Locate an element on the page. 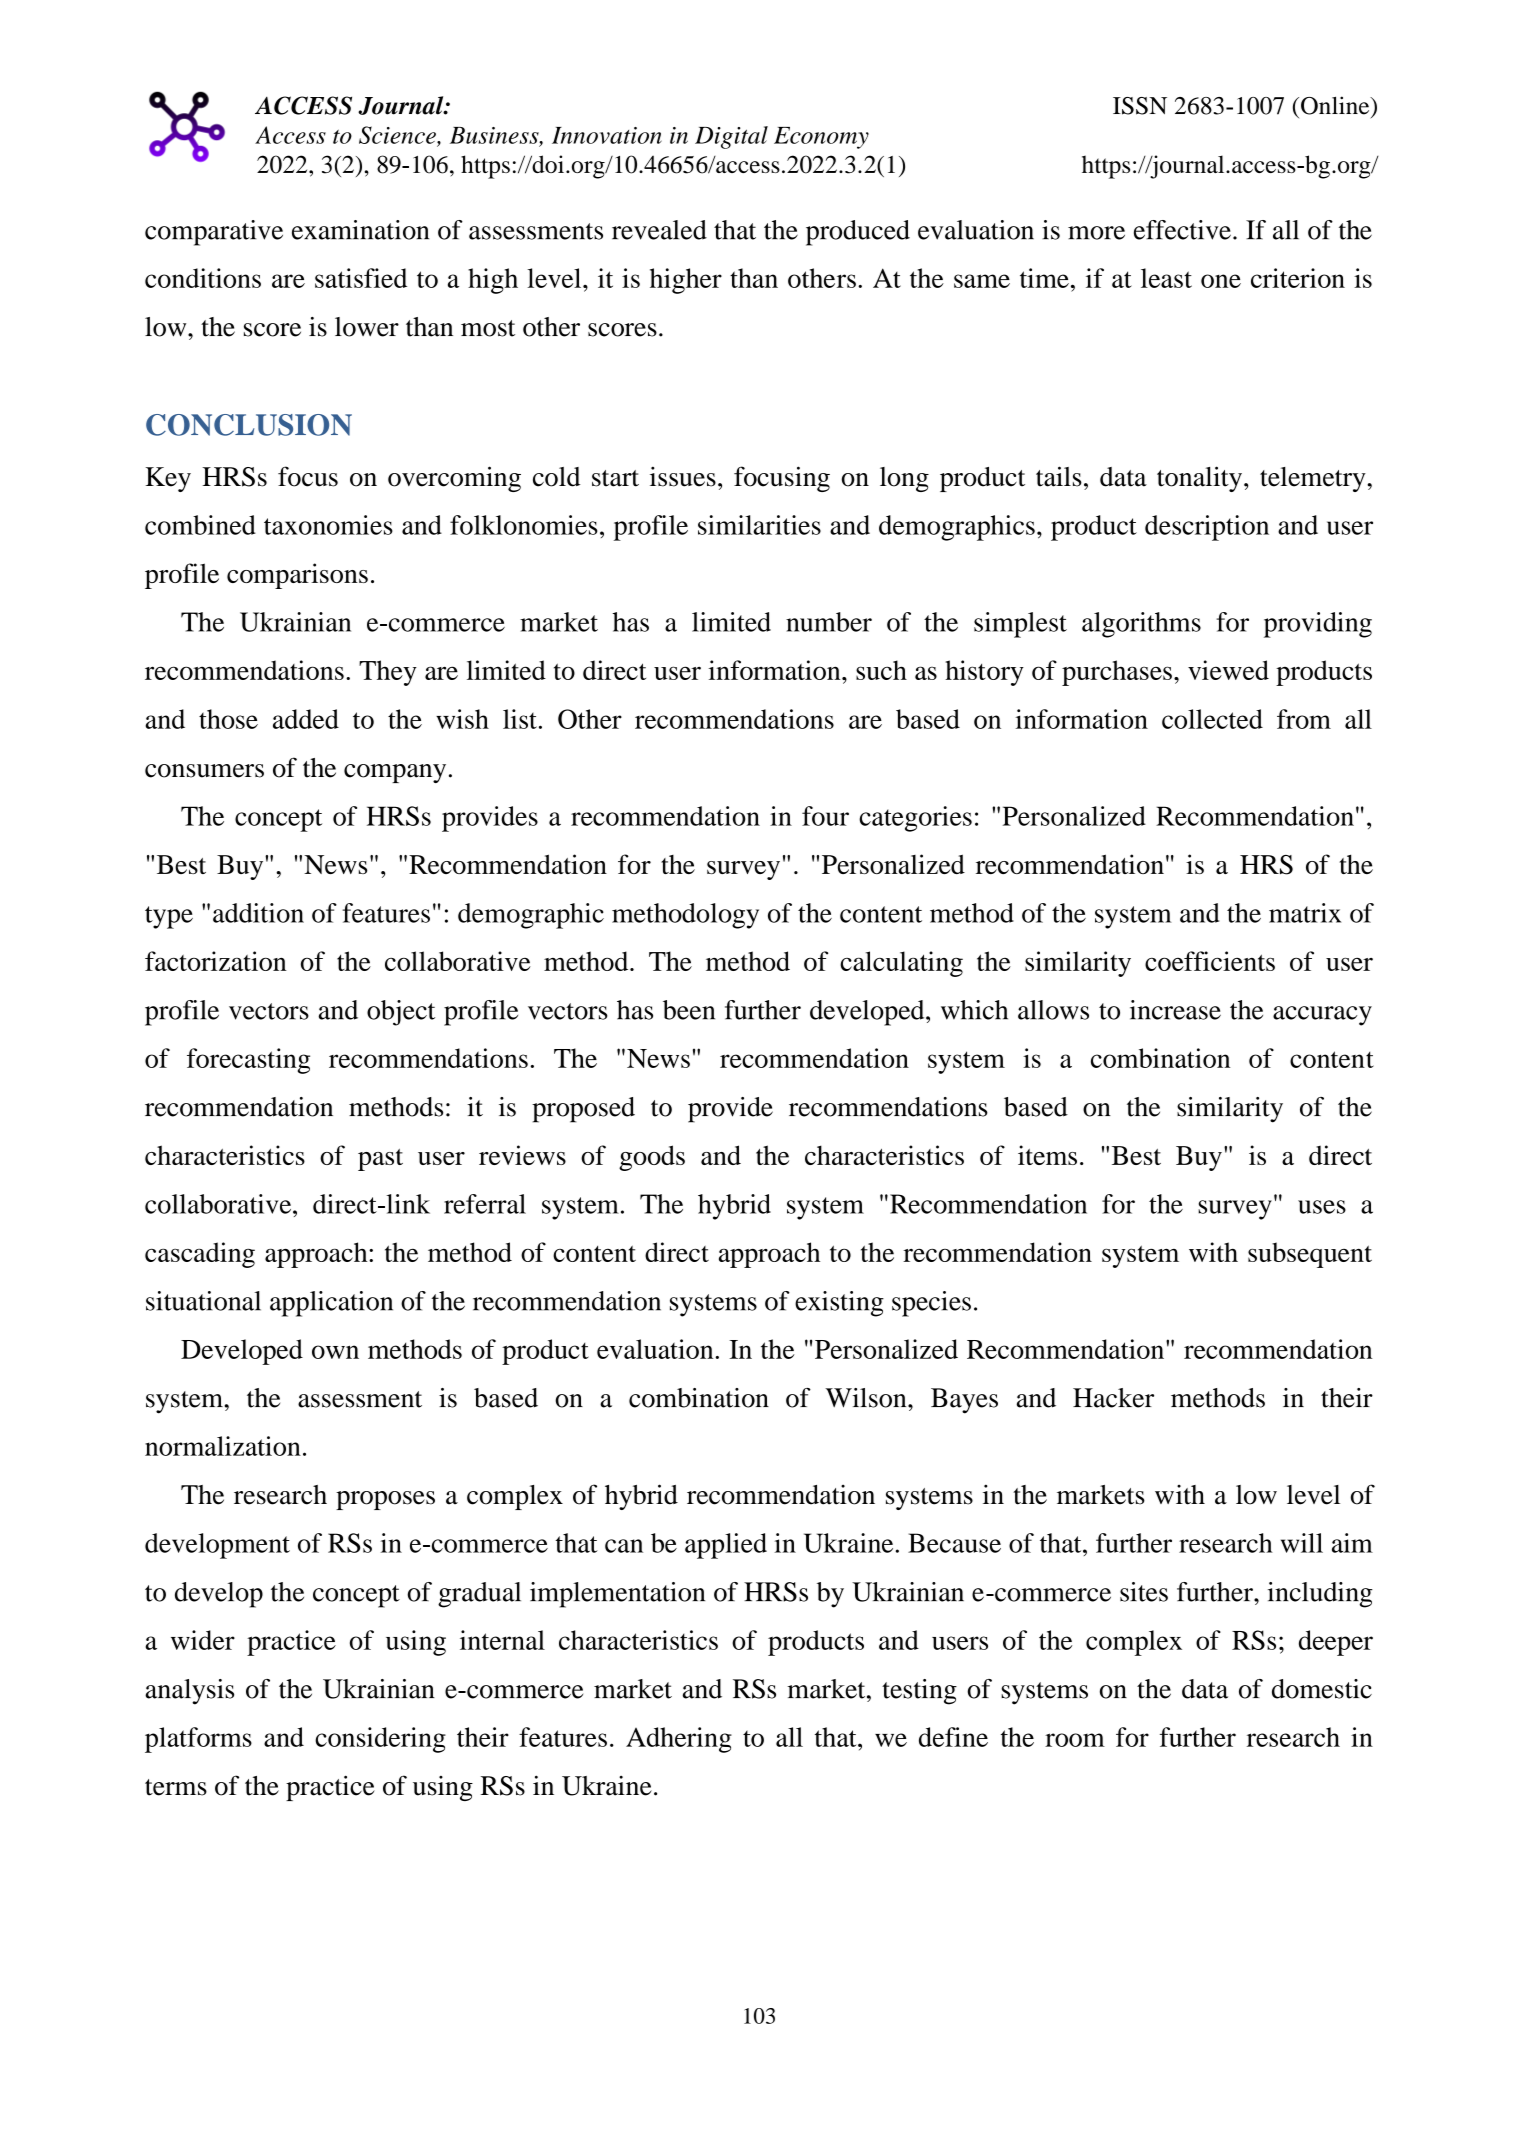  addition is located at coordinates (258, 913).
